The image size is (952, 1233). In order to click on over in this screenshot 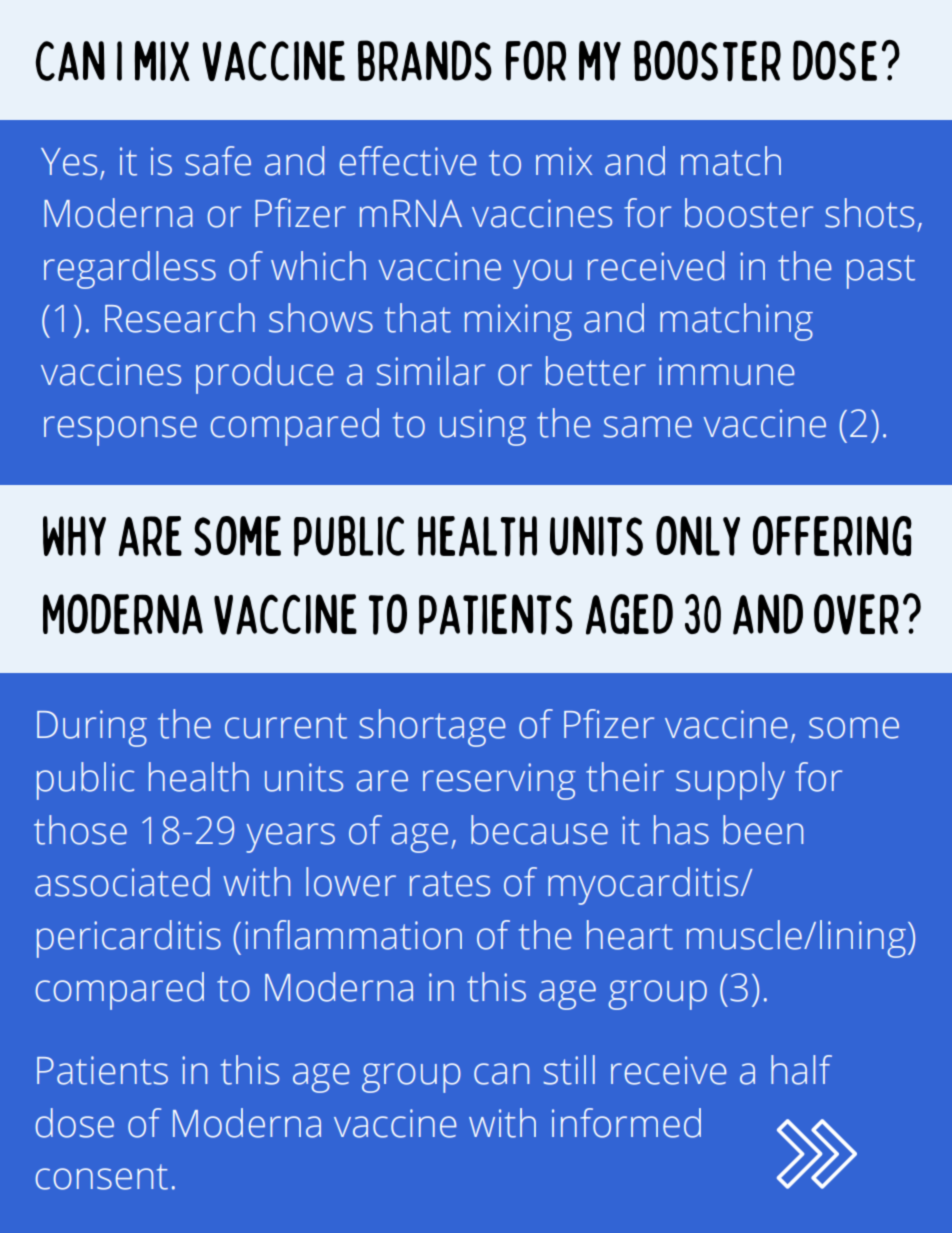, I will do `click(856, 614)`.
